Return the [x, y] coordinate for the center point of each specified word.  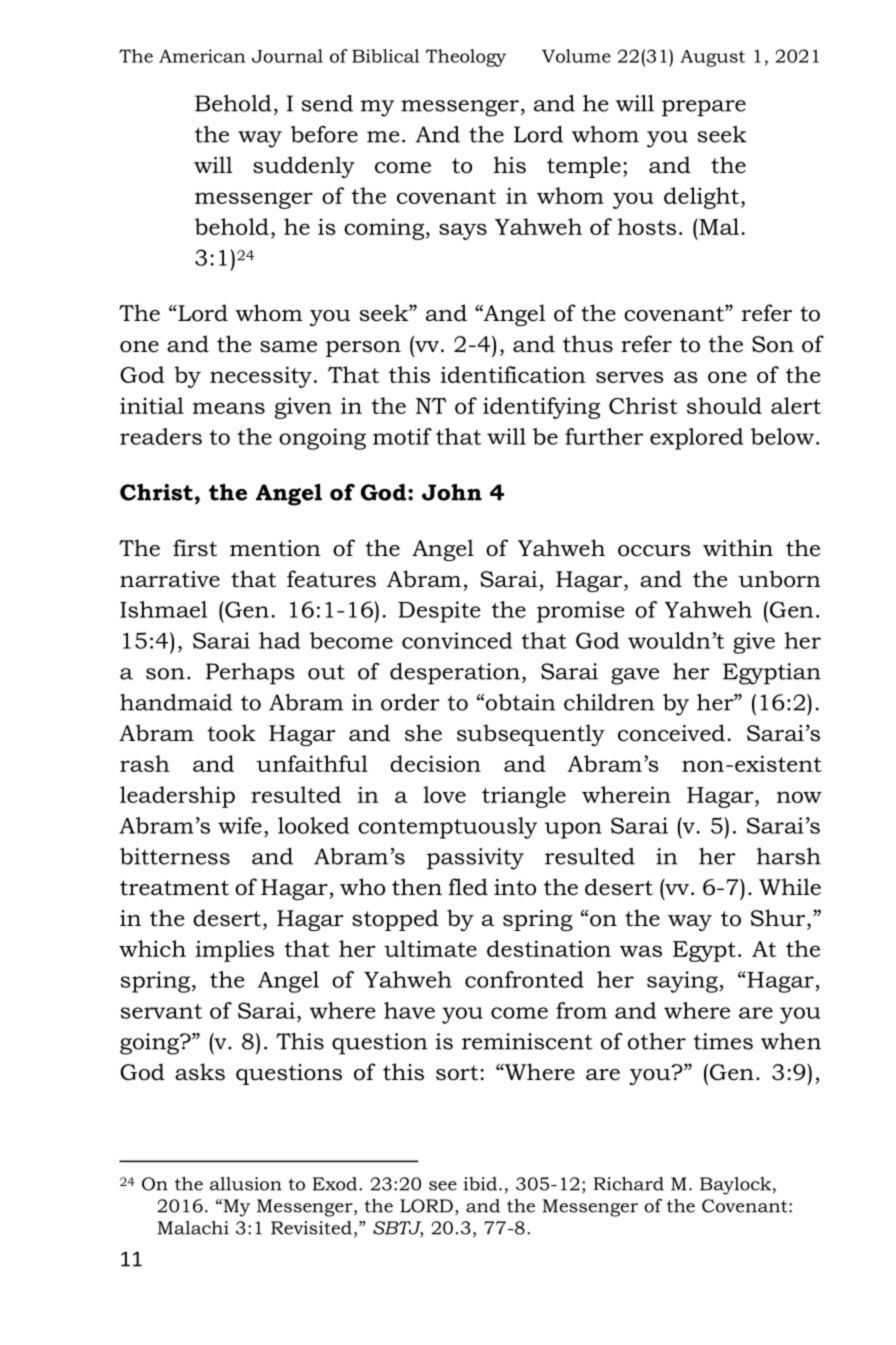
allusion [246, 1184]
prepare [704, 108]
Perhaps [250, 674]
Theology [465, 58]
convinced [457, 640]
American [202, 56]
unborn [779, 579]
